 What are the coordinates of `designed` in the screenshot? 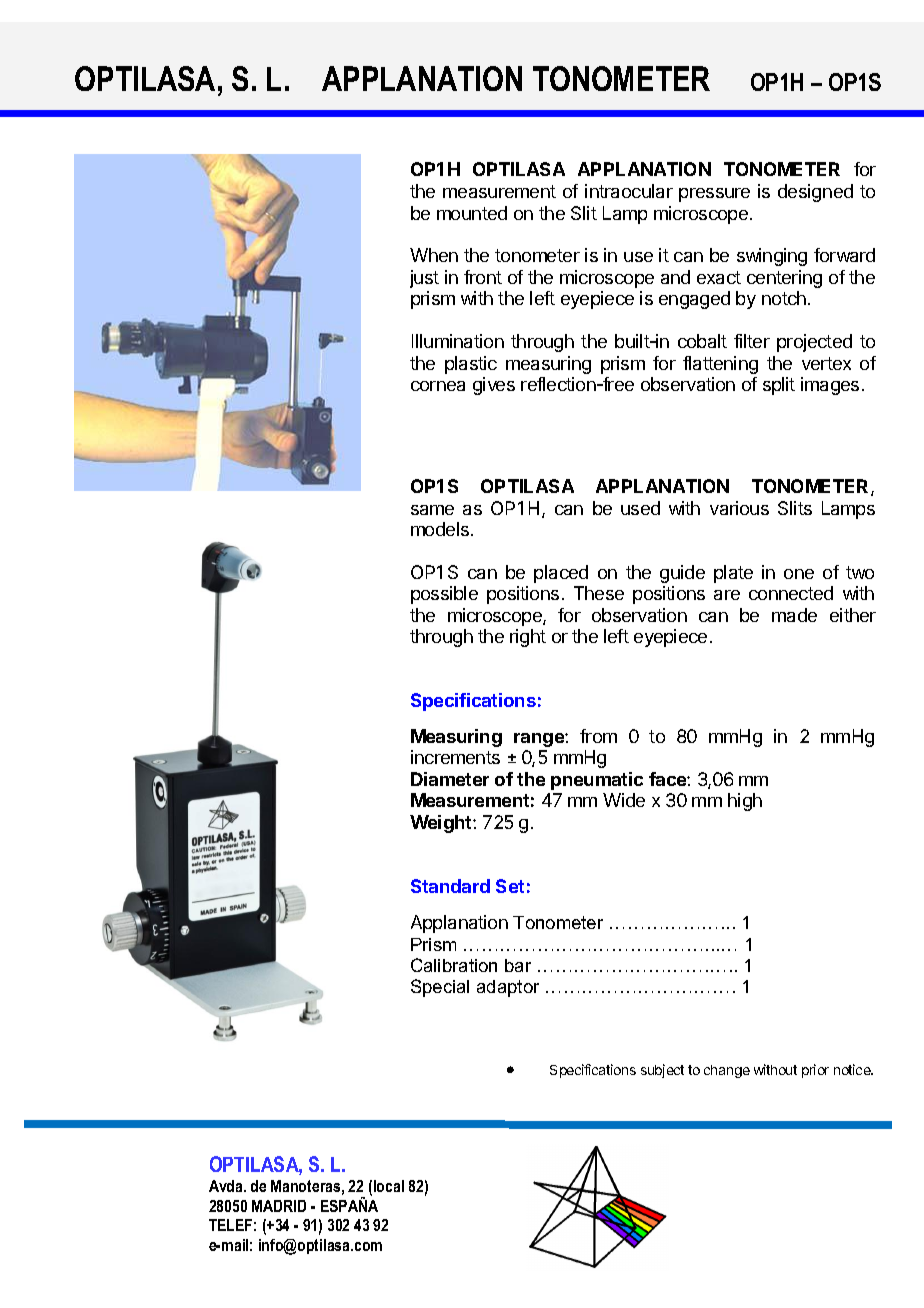 It's located at (815, 193).
